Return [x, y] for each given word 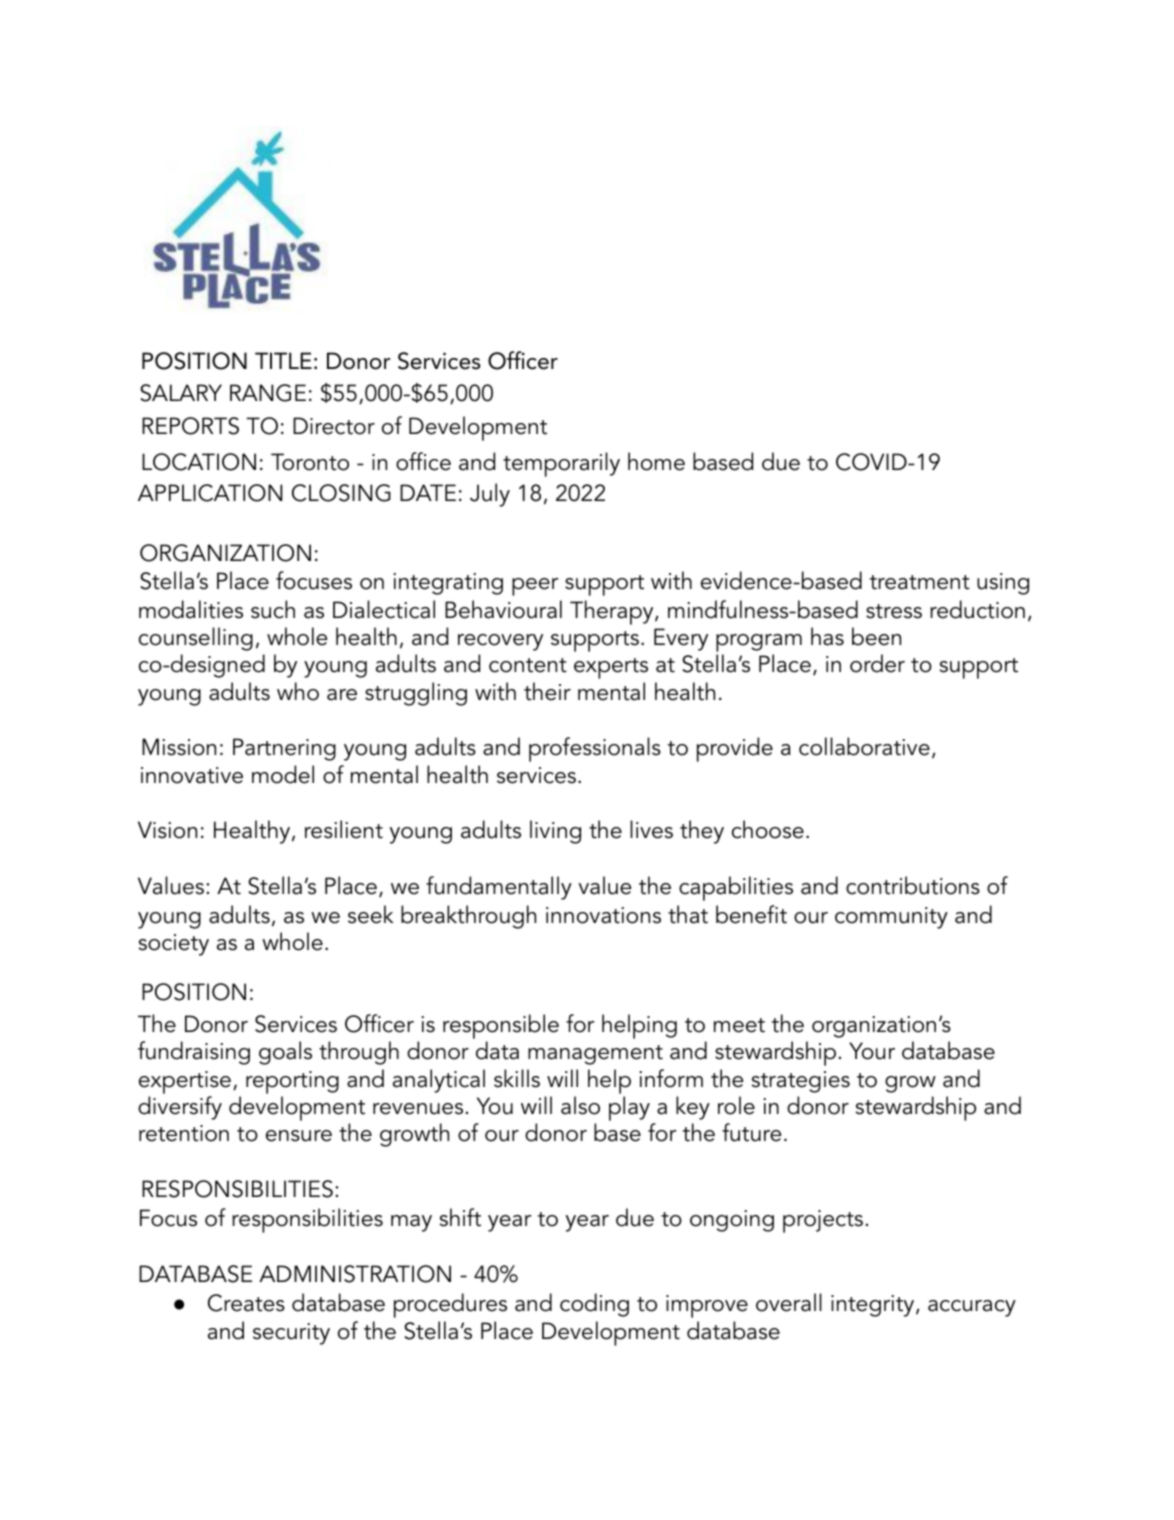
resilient [344, 829]
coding [594, 1305]
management [595, 1055]
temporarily [561, 464]
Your [872, 1051]
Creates [246, 1303]
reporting [292, 1082]
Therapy [613, 612]
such [273, 609]
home [656, 461]
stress [894, 611]
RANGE [268, 393]
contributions [913, 885]
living [555, 832]
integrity [874, 1306]
